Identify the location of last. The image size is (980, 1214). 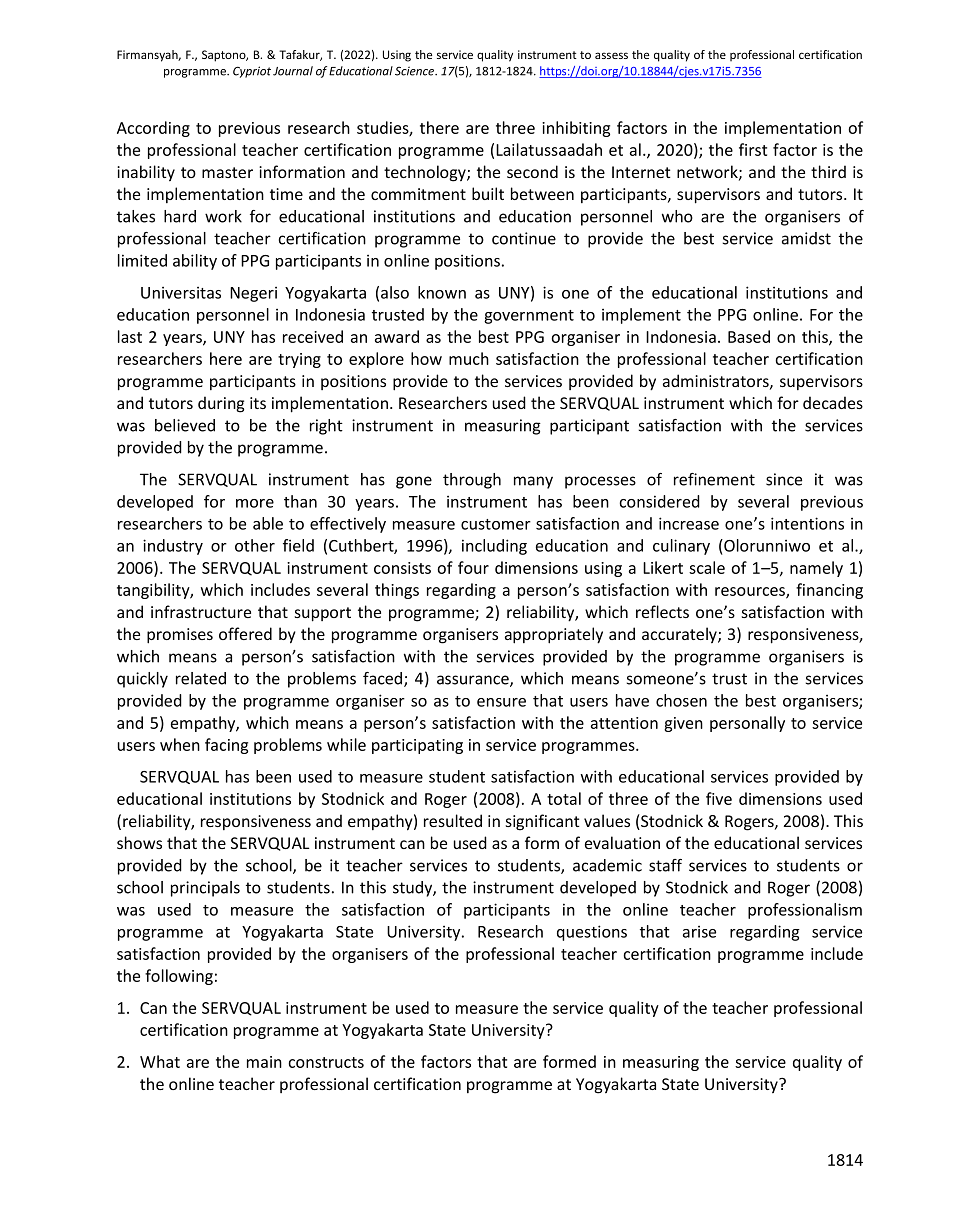
(130, 336).
